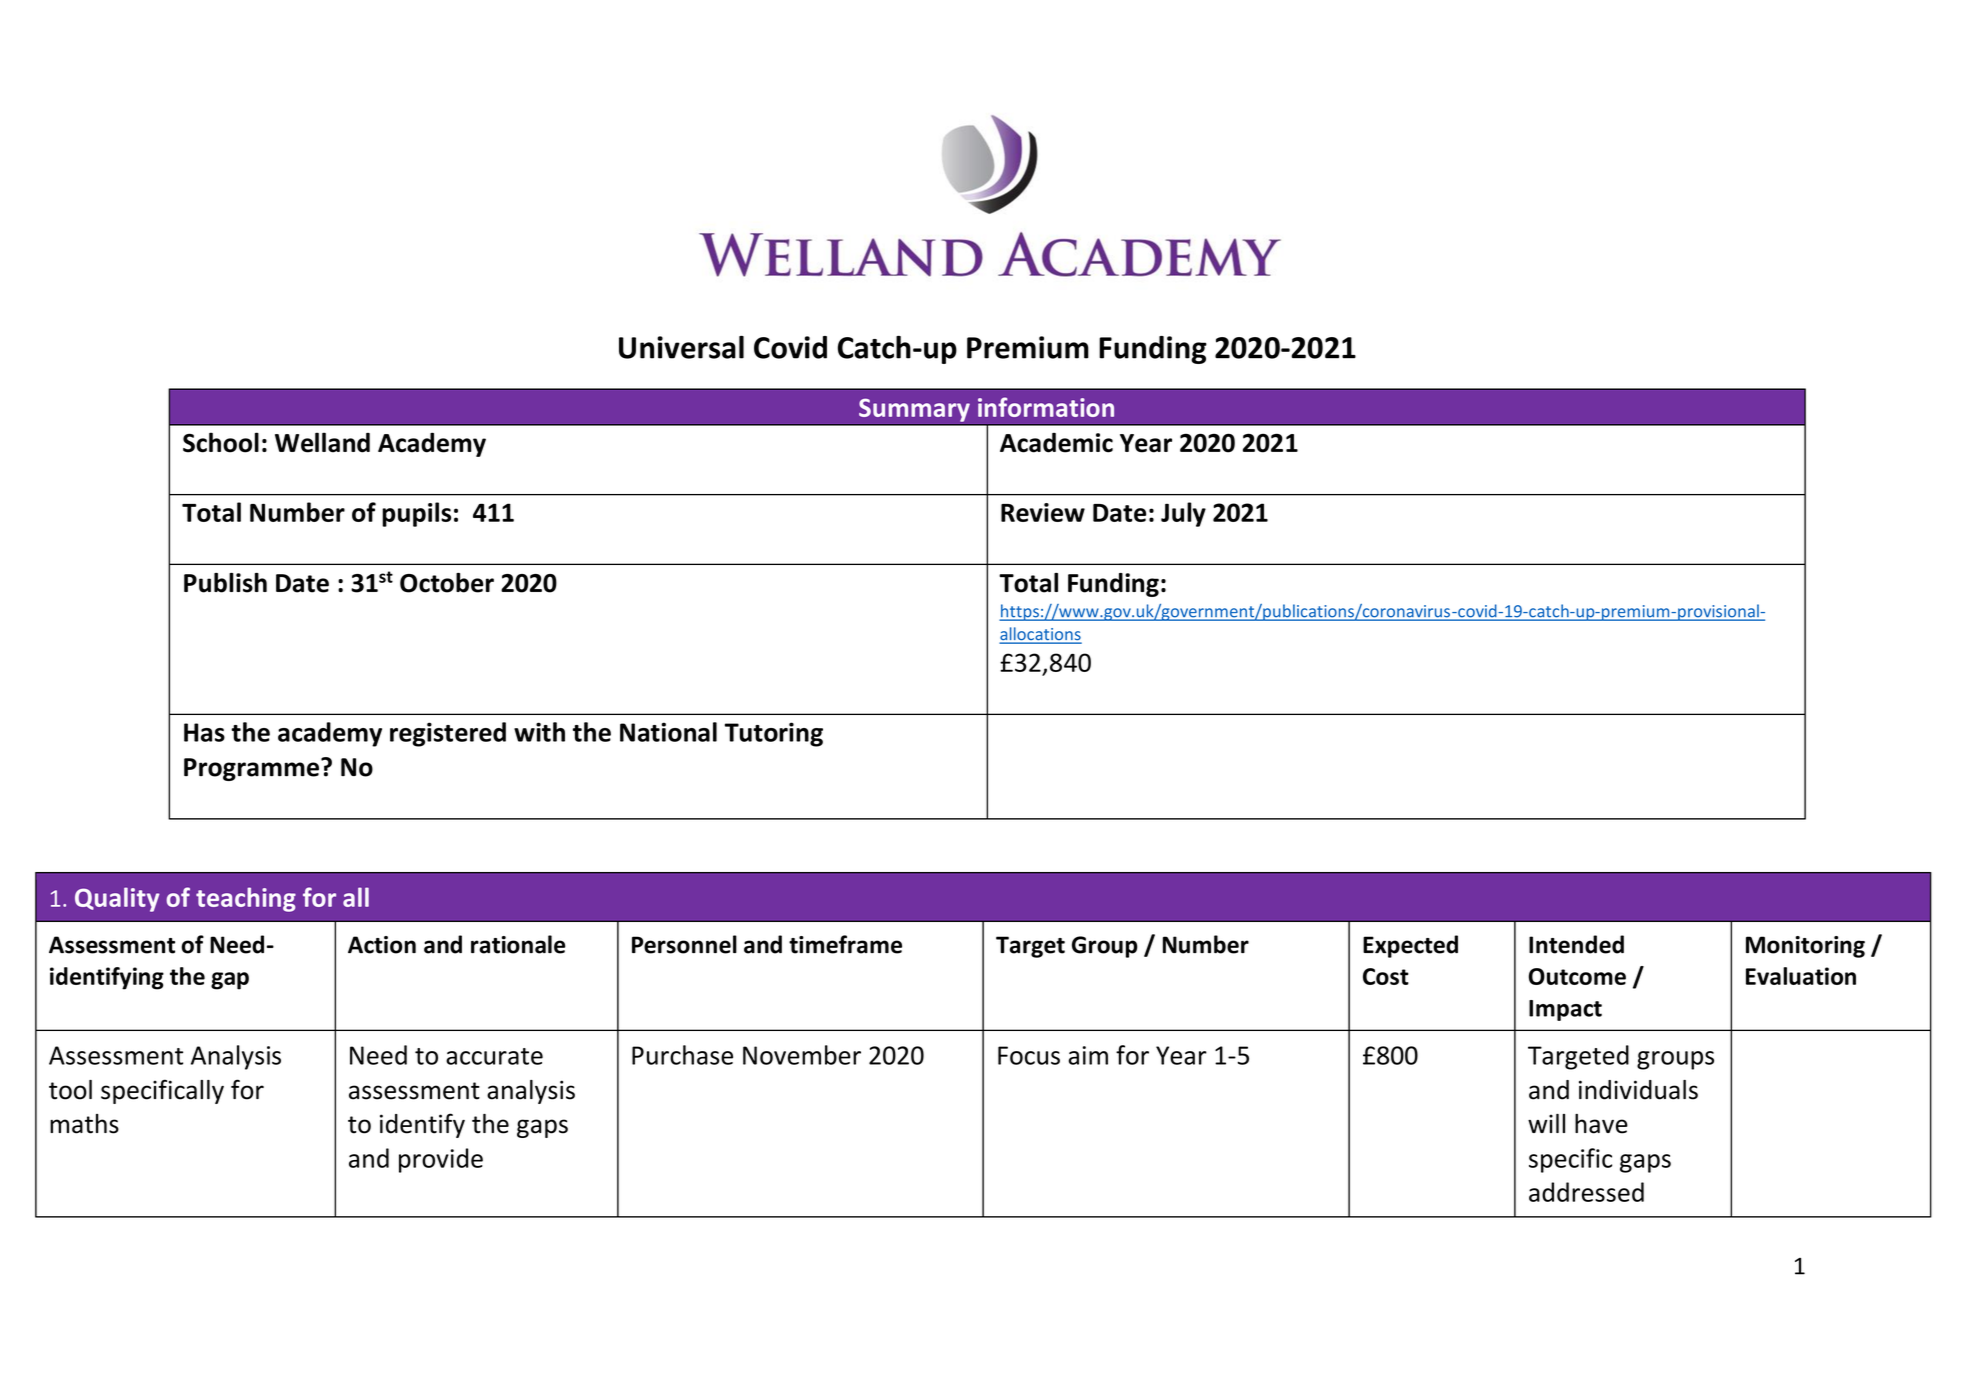 This screenshot has height=1395, width=1974. What do you see at coordinates (1046, 407) in the screenshot?
I see `information` at bounding box center [1046, 407].
